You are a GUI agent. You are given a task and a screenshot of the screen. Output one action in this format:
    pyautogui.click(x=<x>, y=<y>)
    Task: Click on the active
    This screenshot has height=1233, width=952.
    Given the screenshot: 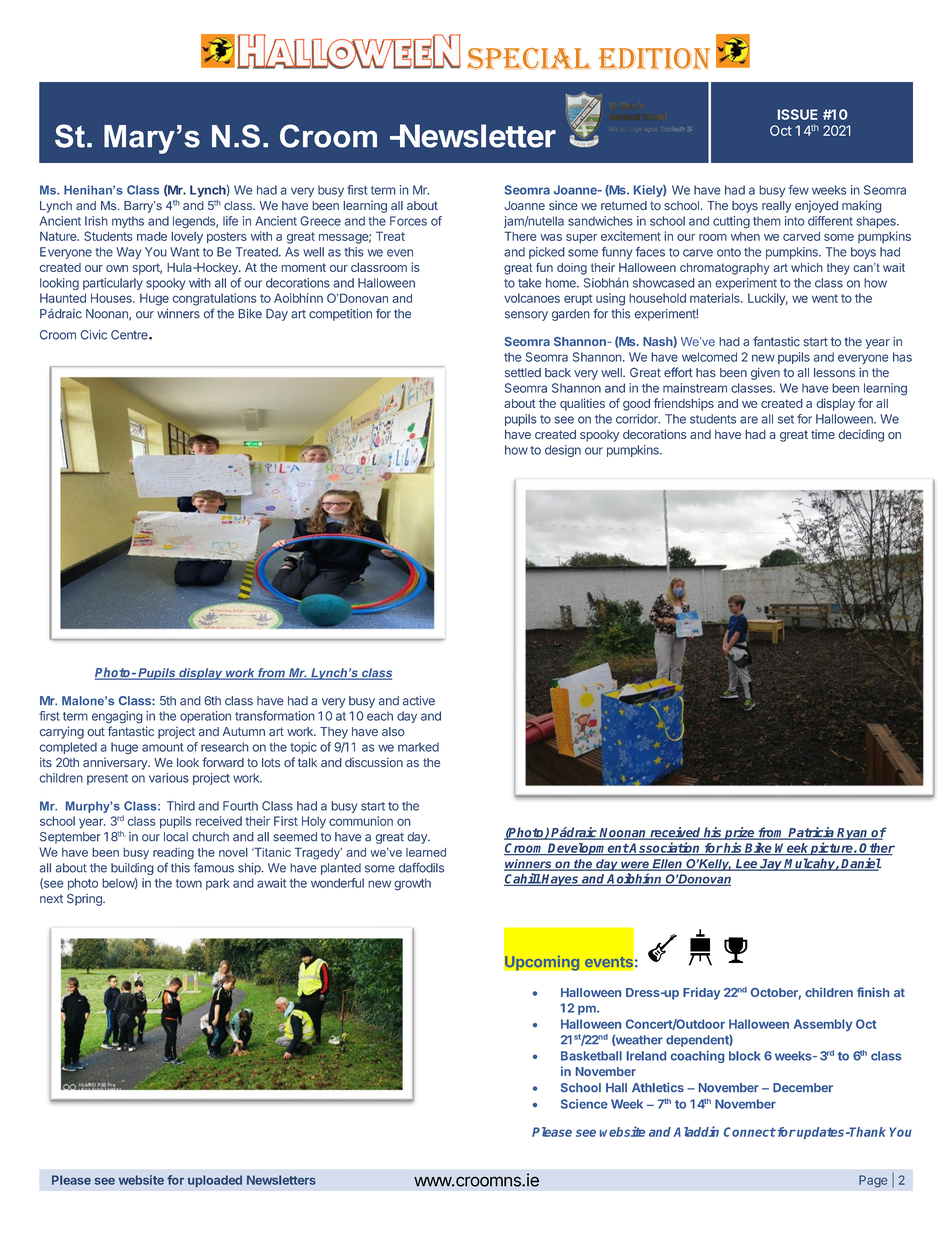 What is the action you would take?
    pyautogui.click(x=419, y=701)
